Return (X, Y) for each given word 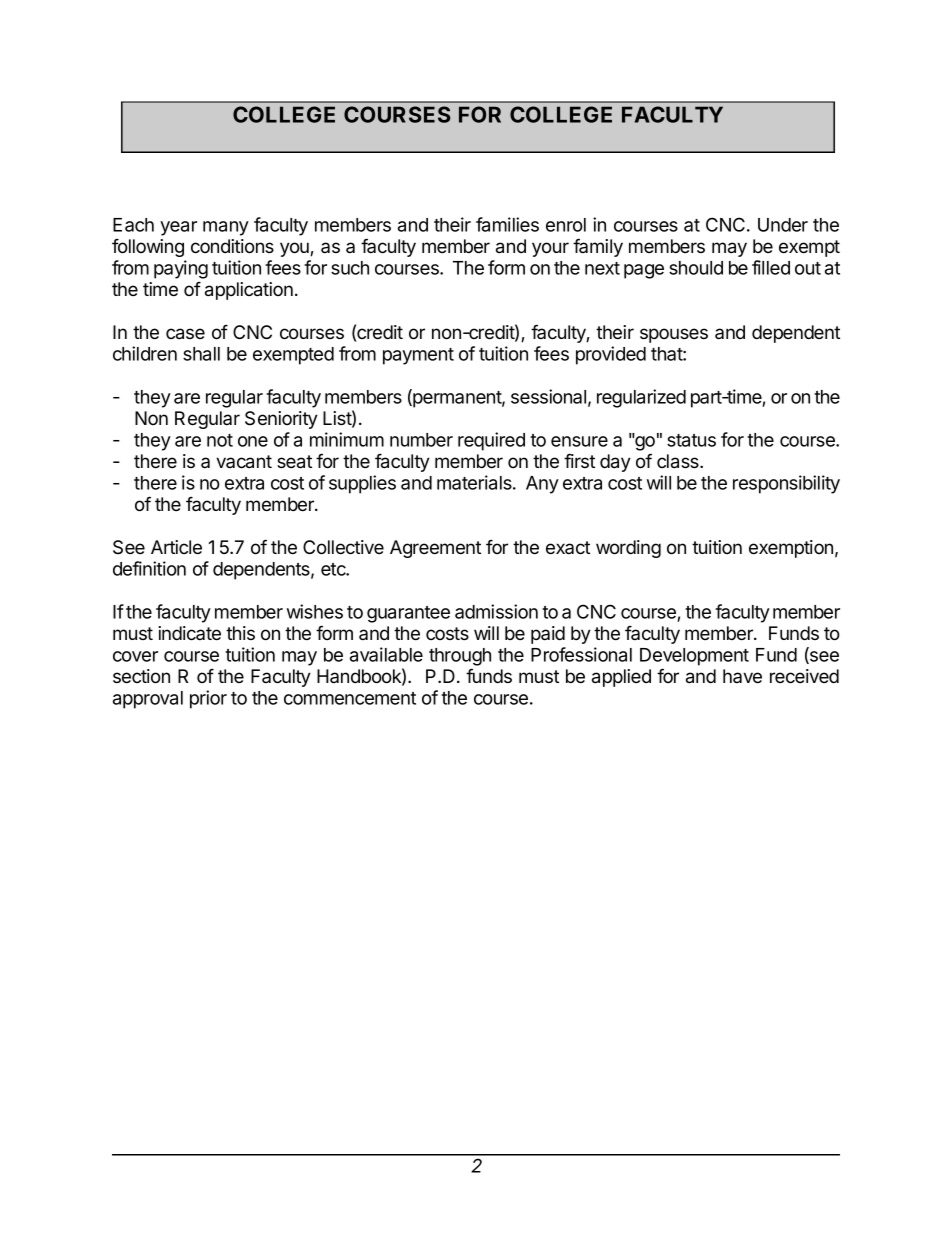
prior (208, 699)
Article (176, 547)
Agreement (435, 549)
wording (628, 549)
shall (201, 354)
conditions (232, 246)
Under (783, 225)
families (507, 224)
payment (418, 356)
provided (611, 355)
